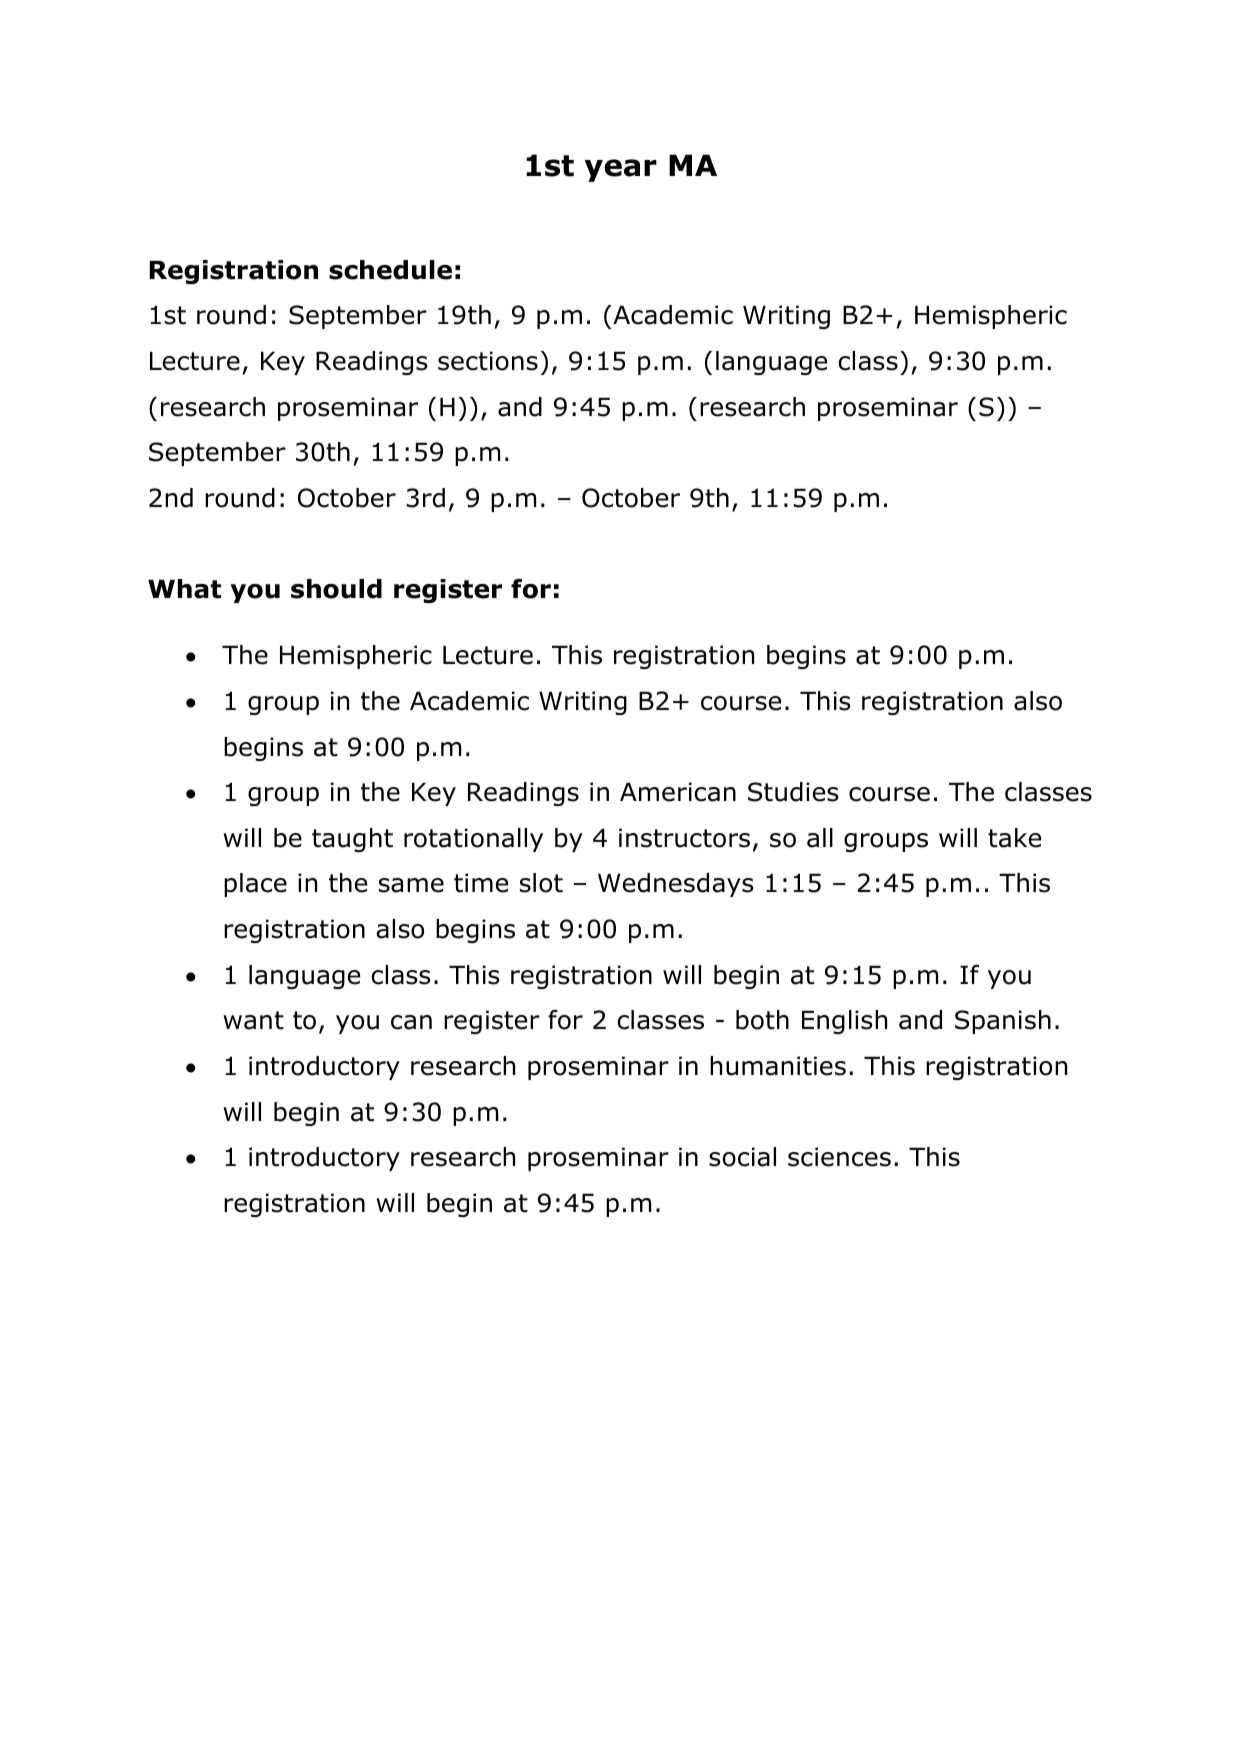 Image resolution: width=1241 pixels, height=1755 pixels. I want to click on social, so click(742, 1157).
